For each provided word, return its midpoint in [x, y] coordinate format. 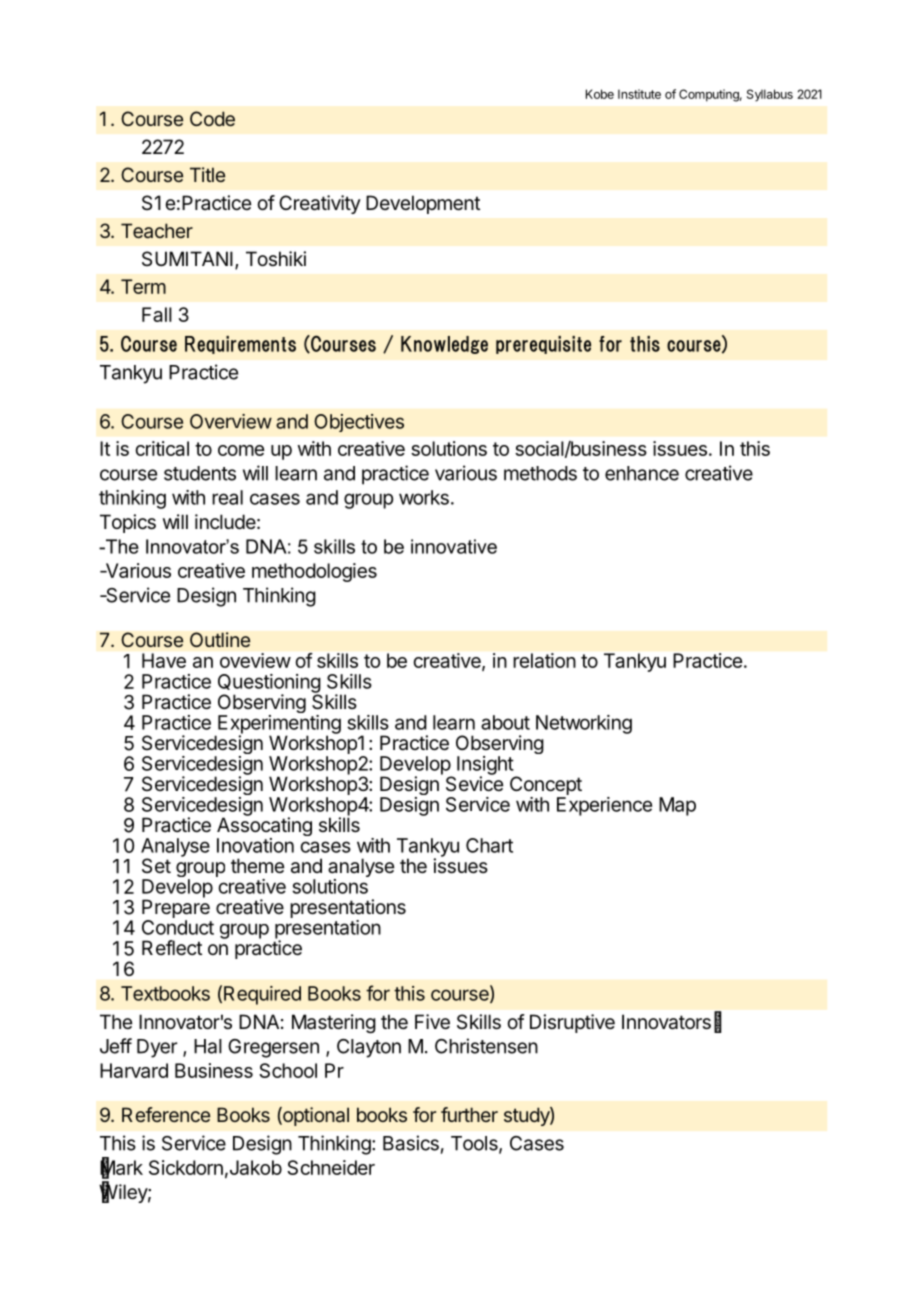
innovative [454, 546]
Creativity [320, 204]
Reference [166, 1114]
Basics [411, 1143]
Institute [639, 94]
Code [212, 118]
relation [545, 660]
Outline [220, 640]
